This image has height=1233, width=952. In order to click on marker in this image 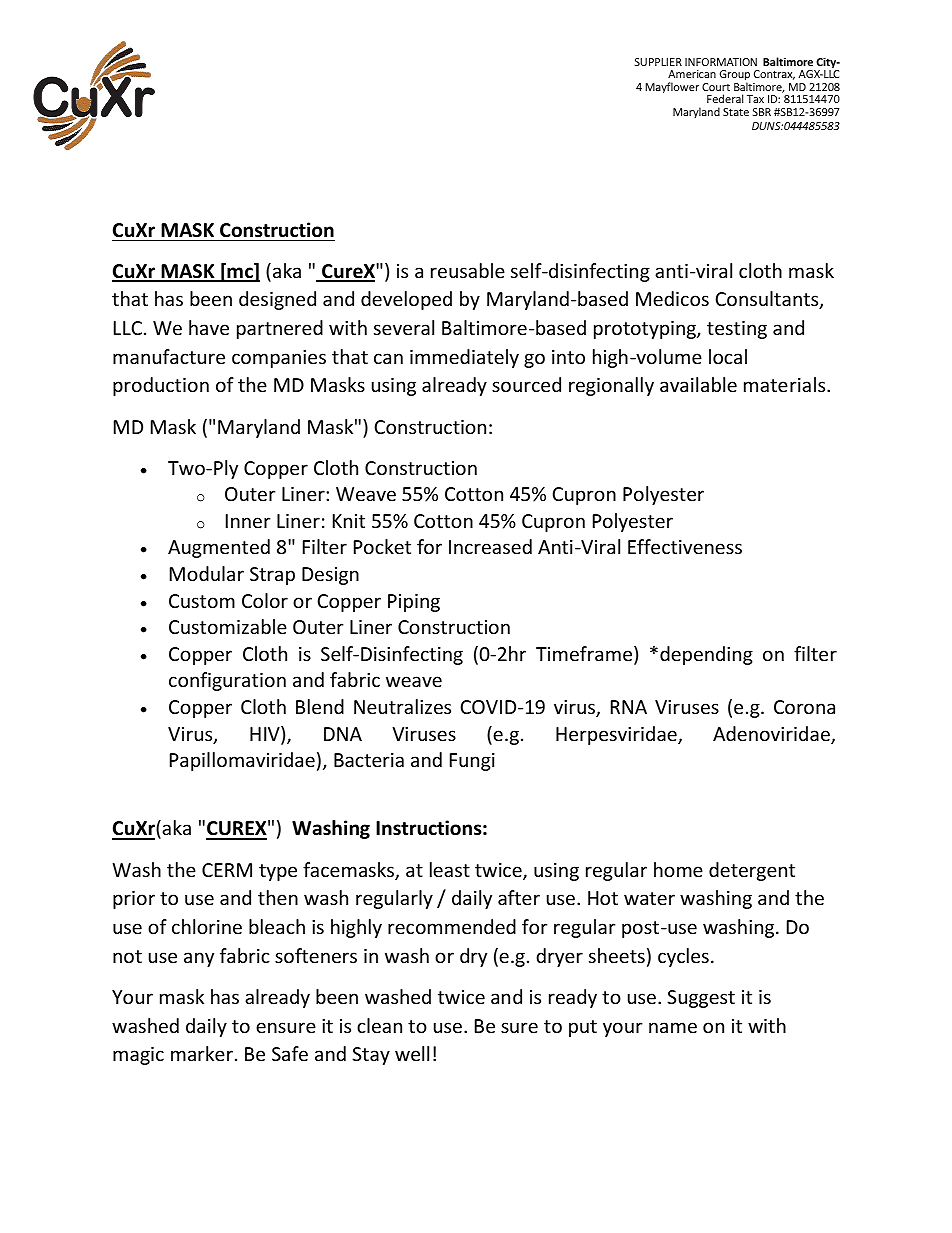, I will do `click(202, 1053)`.
